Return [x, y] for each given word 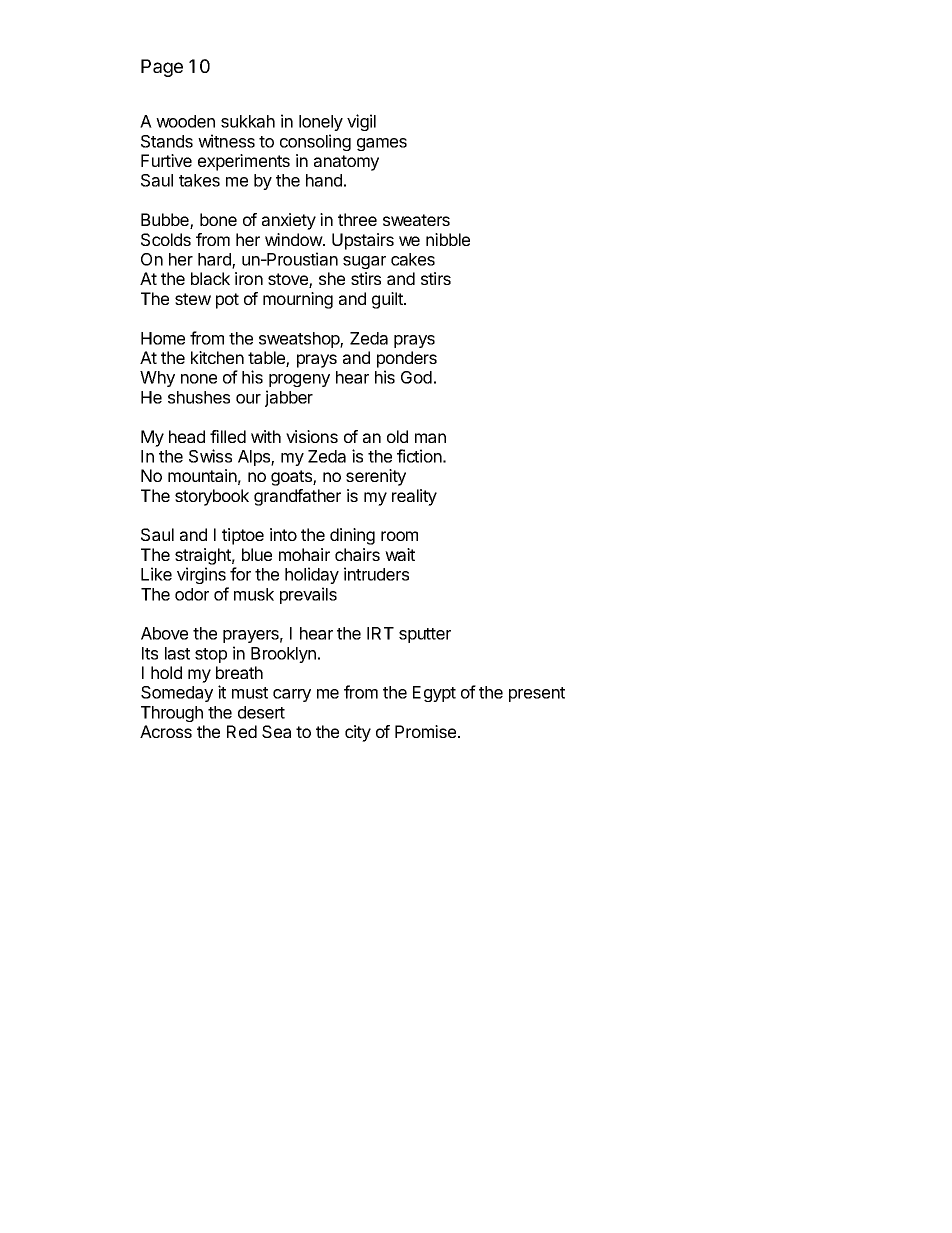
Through [172, 714]
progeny [299, 380]
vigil [361, 122]
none [199, 379]
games [382, 144]
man [430, 438]
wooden [185, 121]
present [537, 694]
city [358, 733]
